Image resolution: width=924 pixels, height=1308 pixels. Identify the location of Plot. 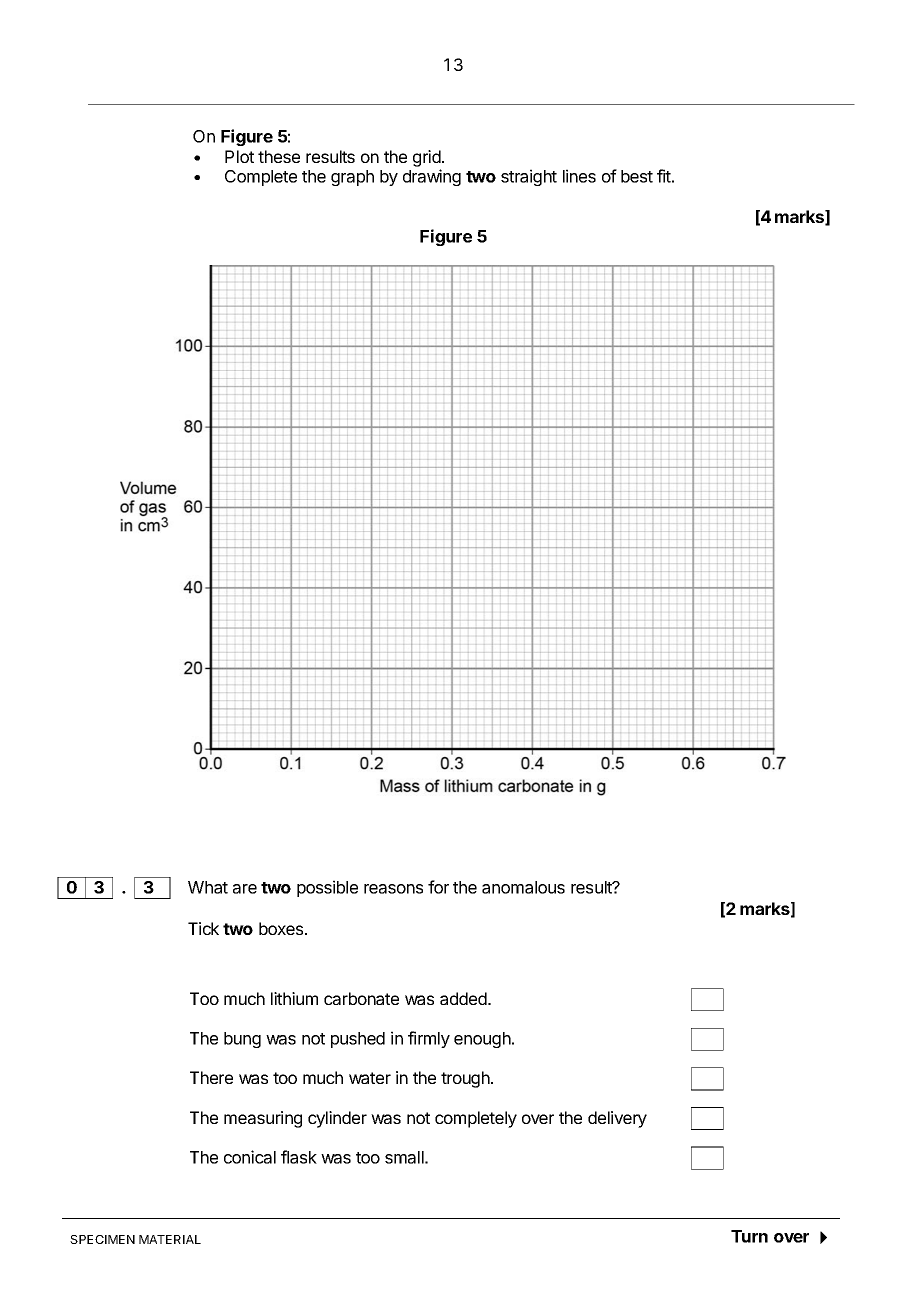
(239, 156).
